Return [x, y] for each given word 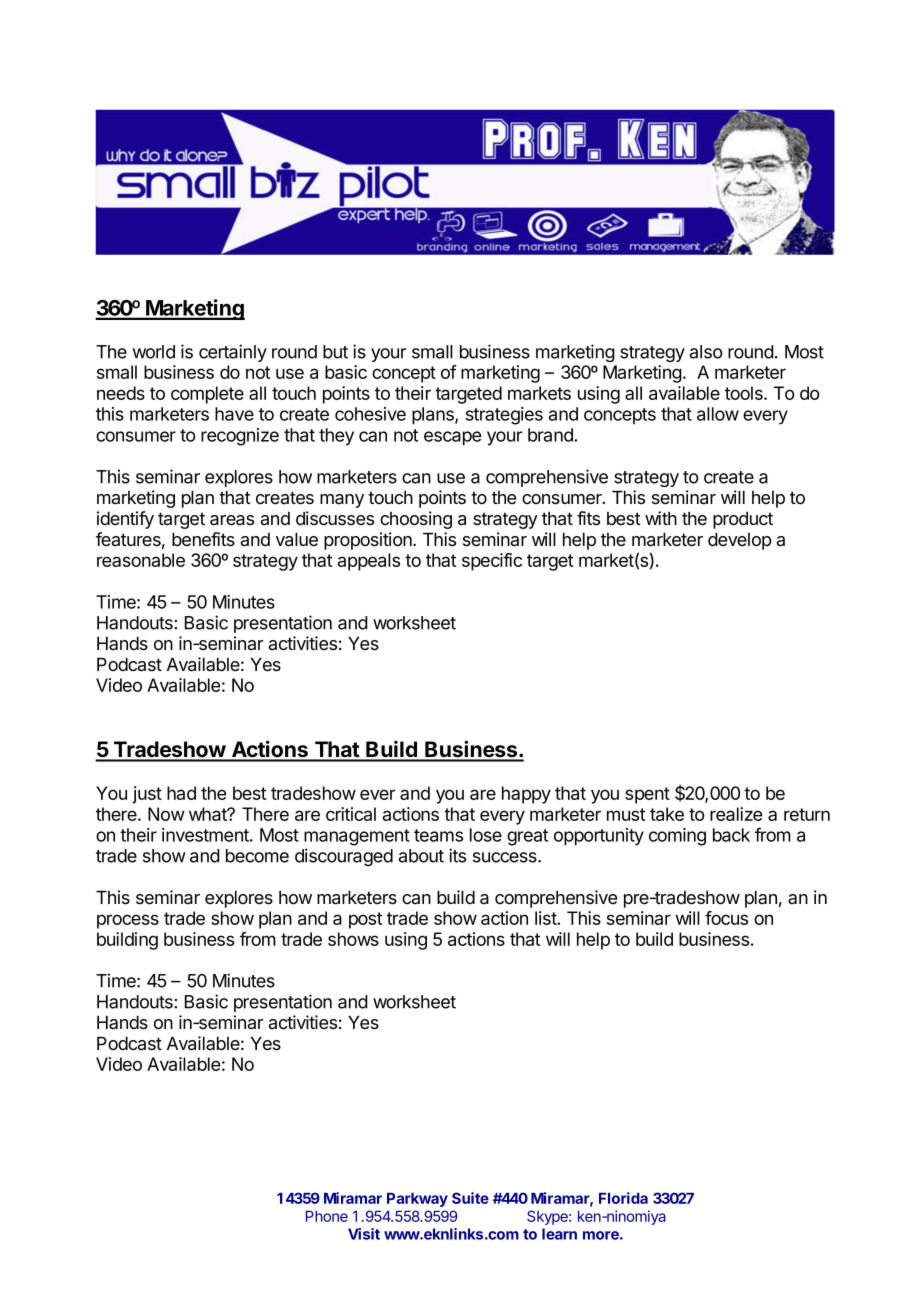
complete [207, 395]
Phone [327, 1216]
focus [726, 918]
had [181, 793]
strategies [504, 416]
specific [492, 562]
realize [736, 814]
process [128, 921]
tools [745, 393]
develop [739, 541]
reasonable [141, 560]
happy [526, 795]
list [546, 918]
